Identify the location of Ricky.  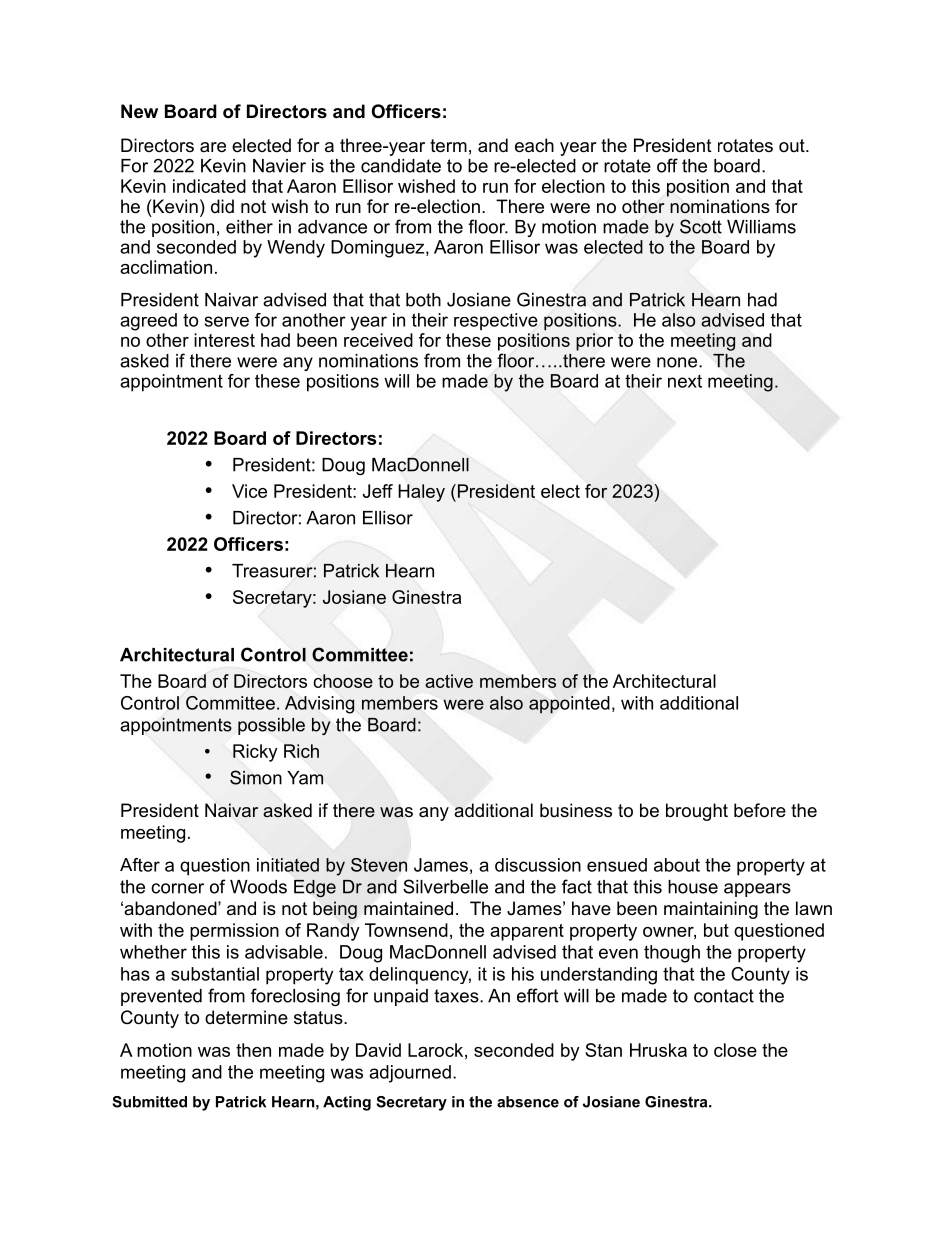
(255, 753).
